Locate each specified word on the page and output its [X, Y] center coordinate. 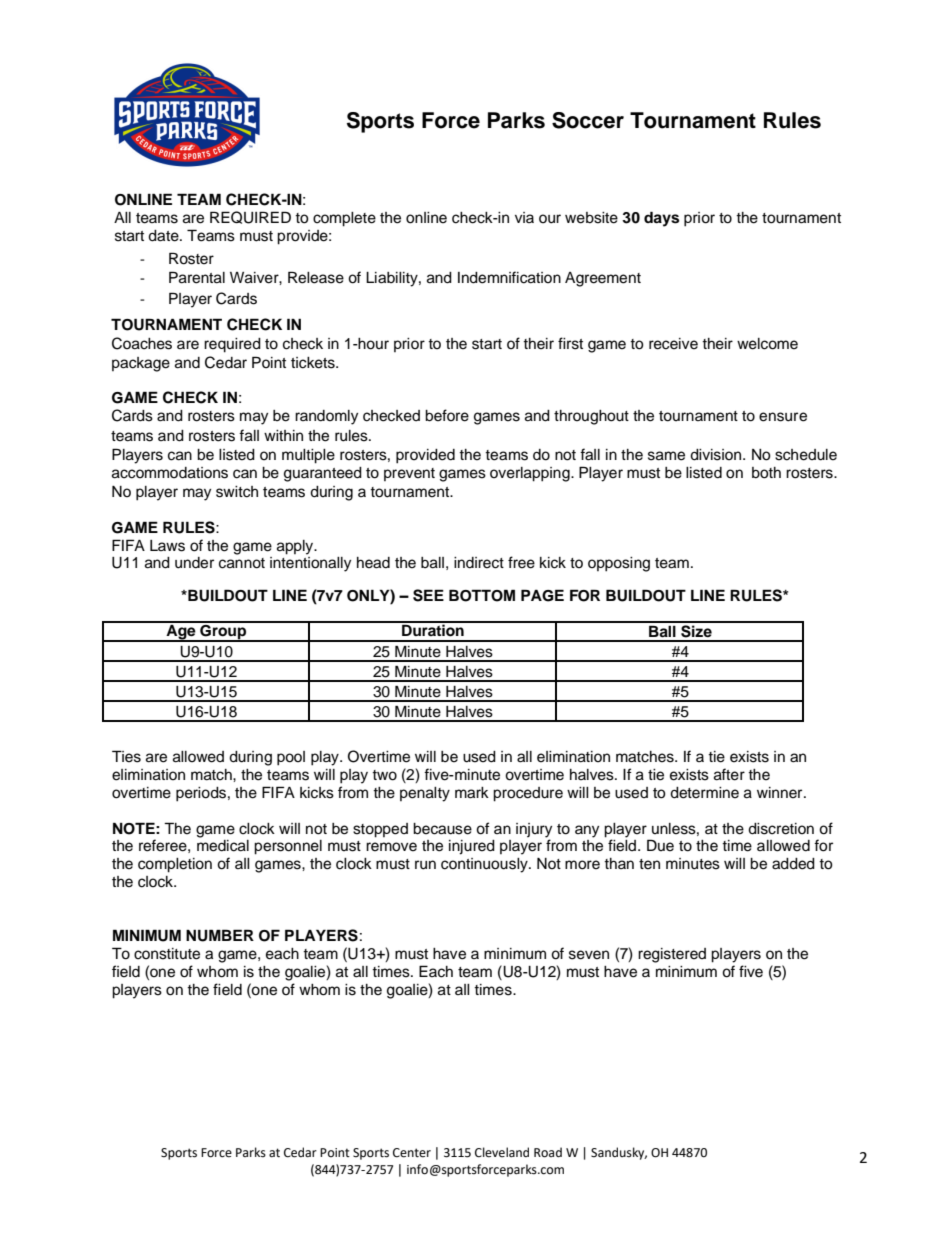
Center [412, 1153]
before [447, 415]
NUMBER [220, 935]
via [524, 217]
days [661, 219]
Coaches [142, 343]
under [194, 563]
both [766, 473]
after [729, 774]
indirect [479, 563]
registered [672, 955]
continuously [485, 865]
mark [472, 793]
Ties [126, 756]
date [164, 236]
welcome [767, 344]
